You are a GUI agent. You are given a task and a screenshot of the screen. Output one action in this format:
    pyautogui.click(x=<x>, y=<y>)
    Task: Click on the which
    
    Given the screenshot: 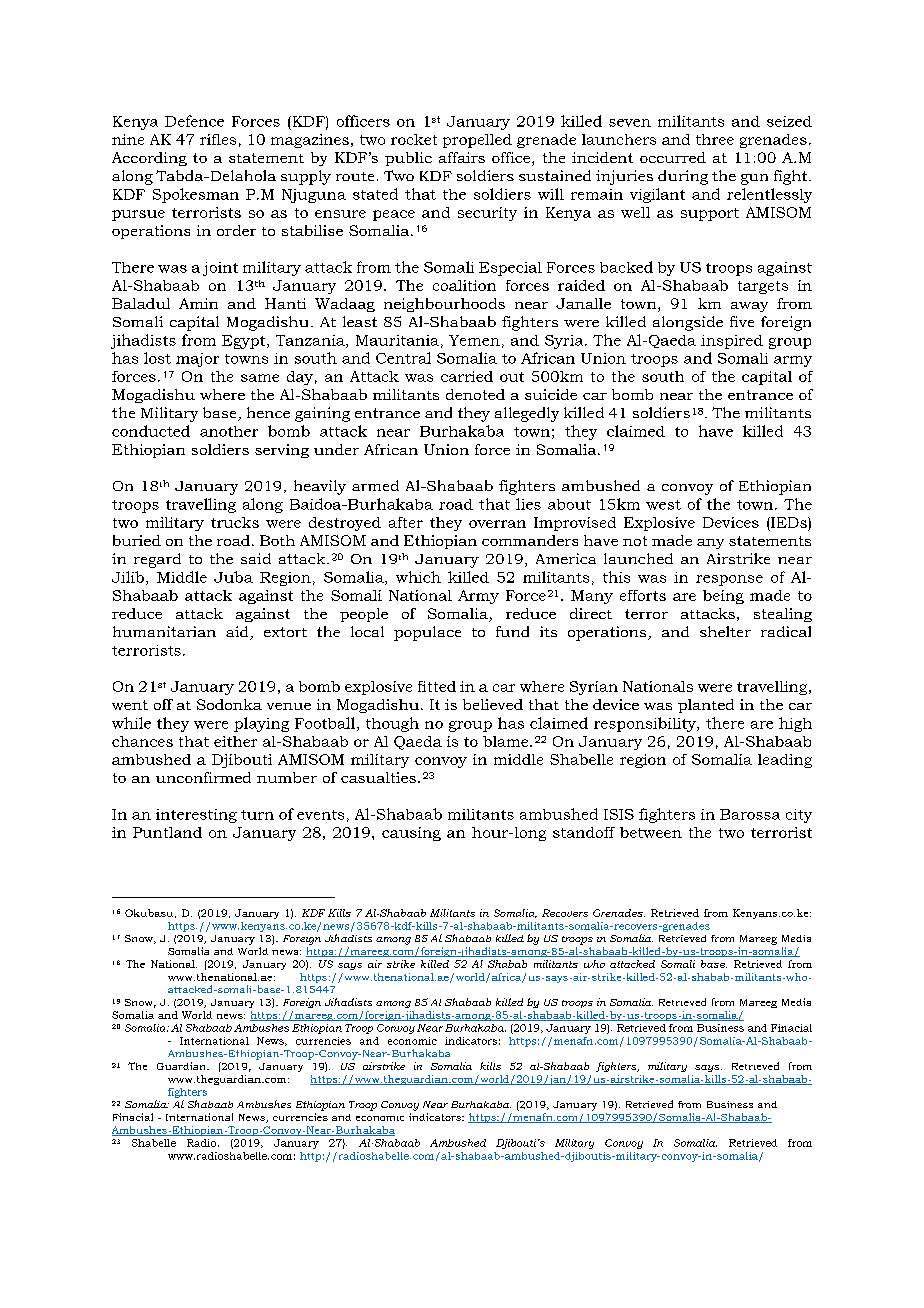 What is the action you would take?
    pyautogui.click(x=418, y=577)
